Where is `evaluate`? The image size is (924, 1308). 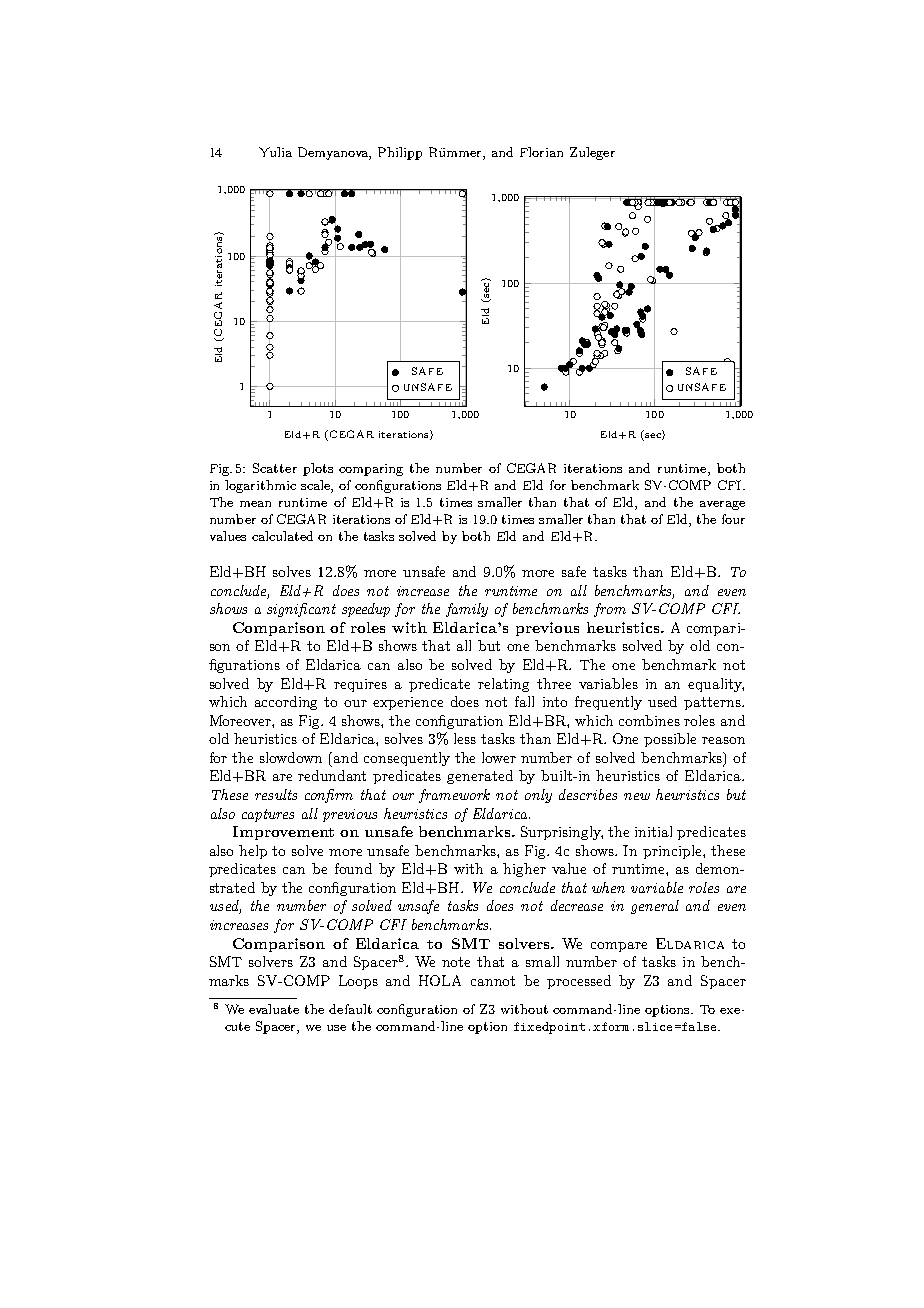 evaluate is located at coordinates (274, 1009).
